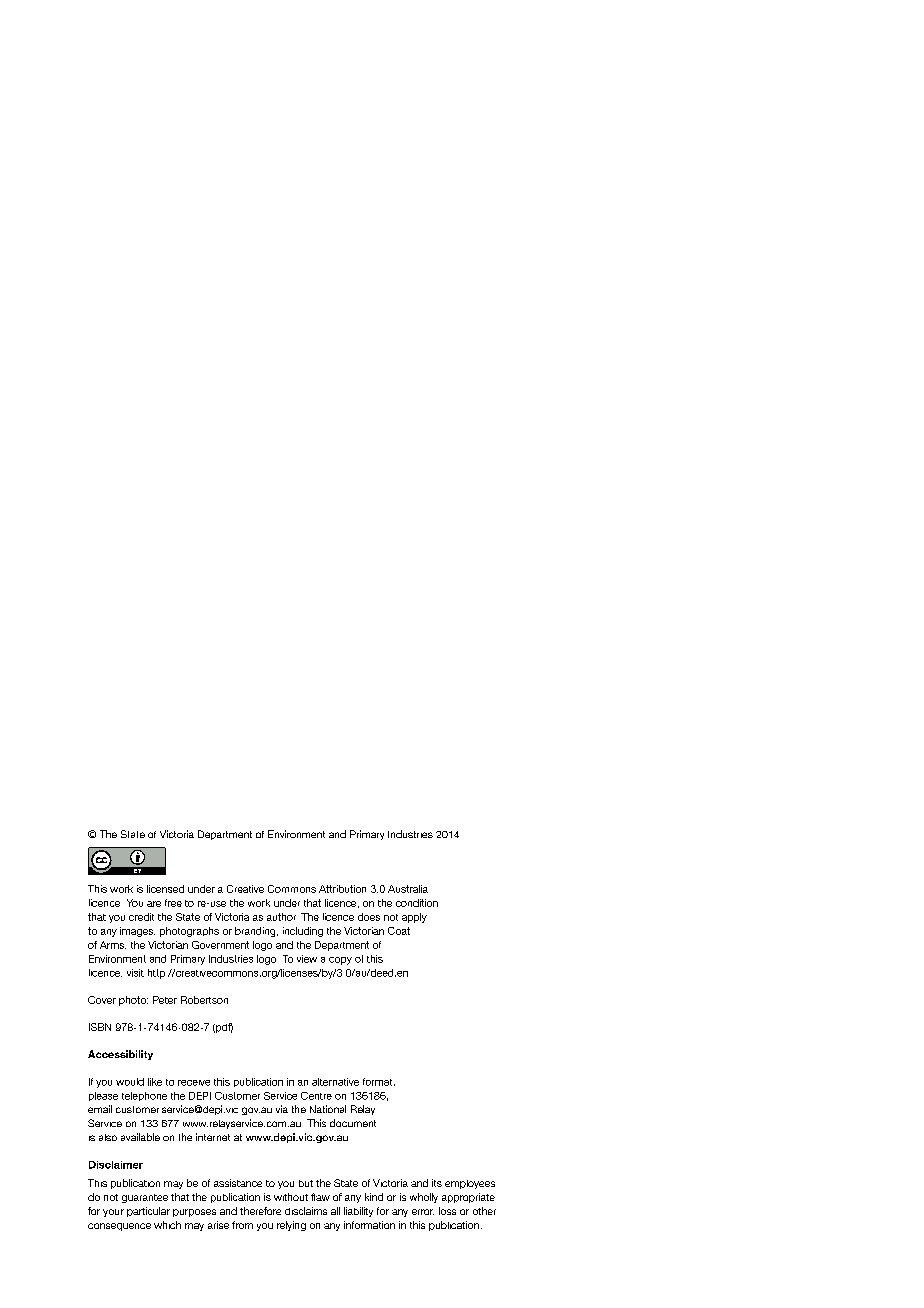  I want to click on Accessibility, so click(120, 1055).
